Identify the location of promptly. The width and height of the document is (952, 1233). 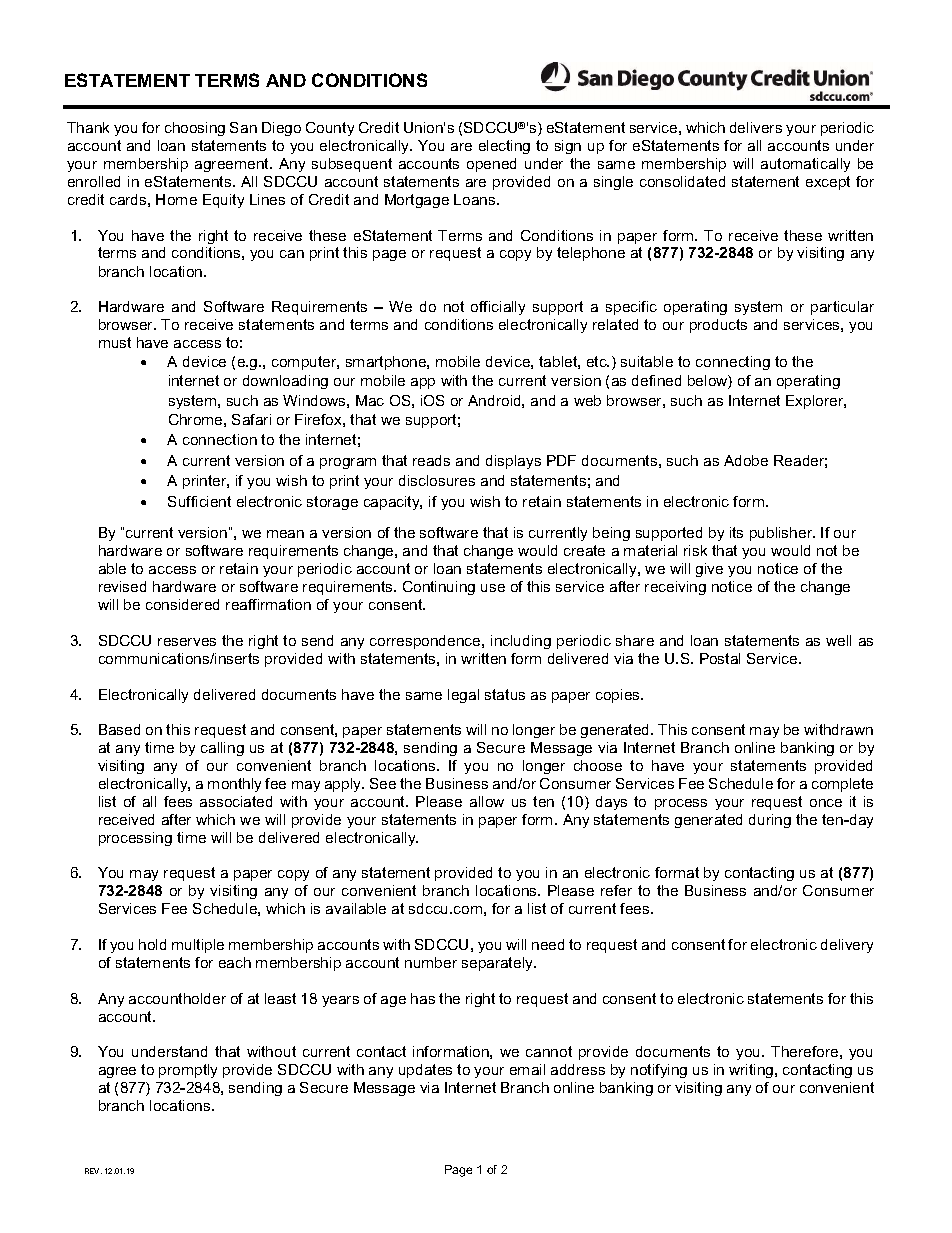
(188, 1071).
